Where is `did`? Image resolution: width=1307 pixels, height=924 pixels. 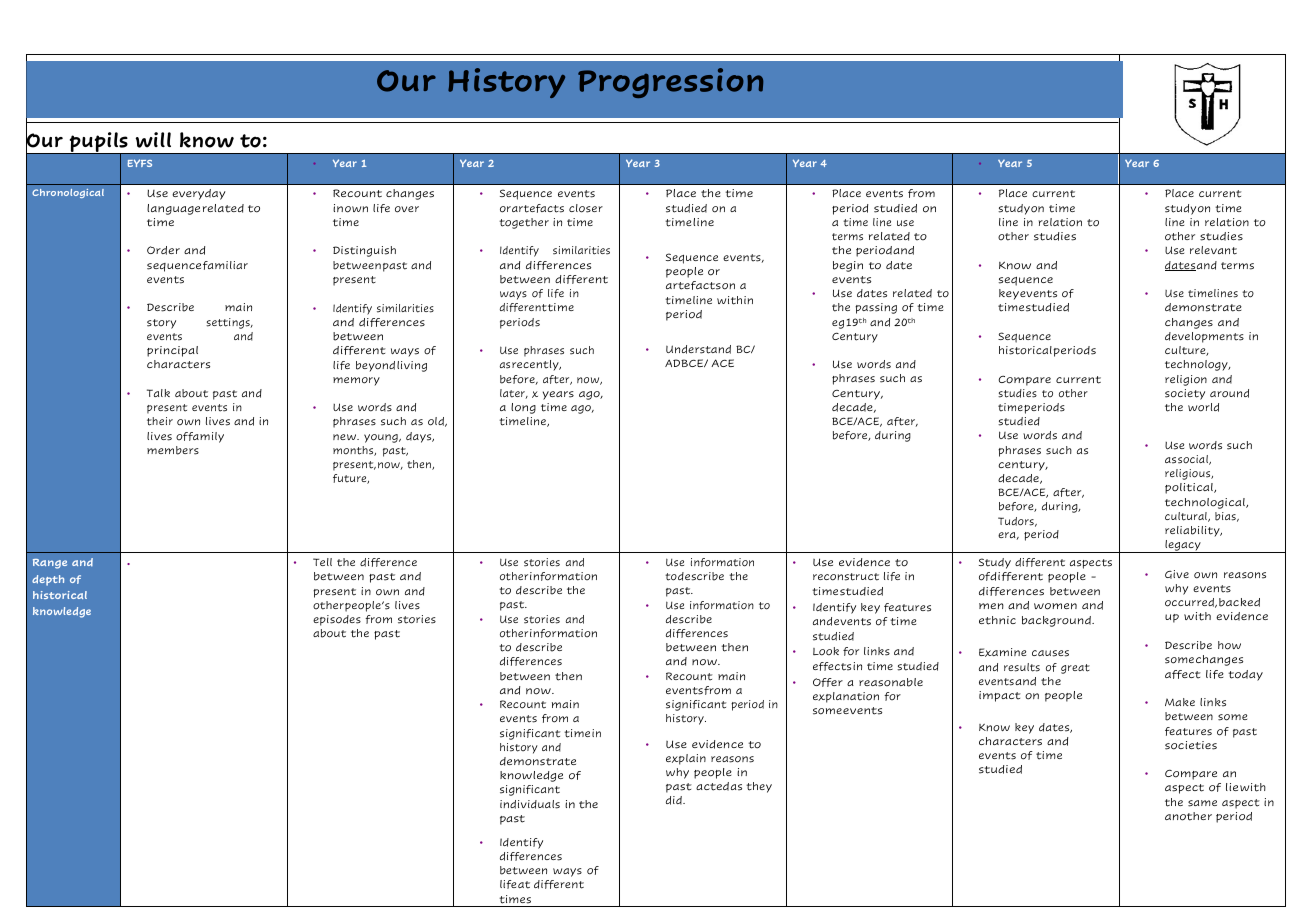 did is located at coordinates (675, 800).
